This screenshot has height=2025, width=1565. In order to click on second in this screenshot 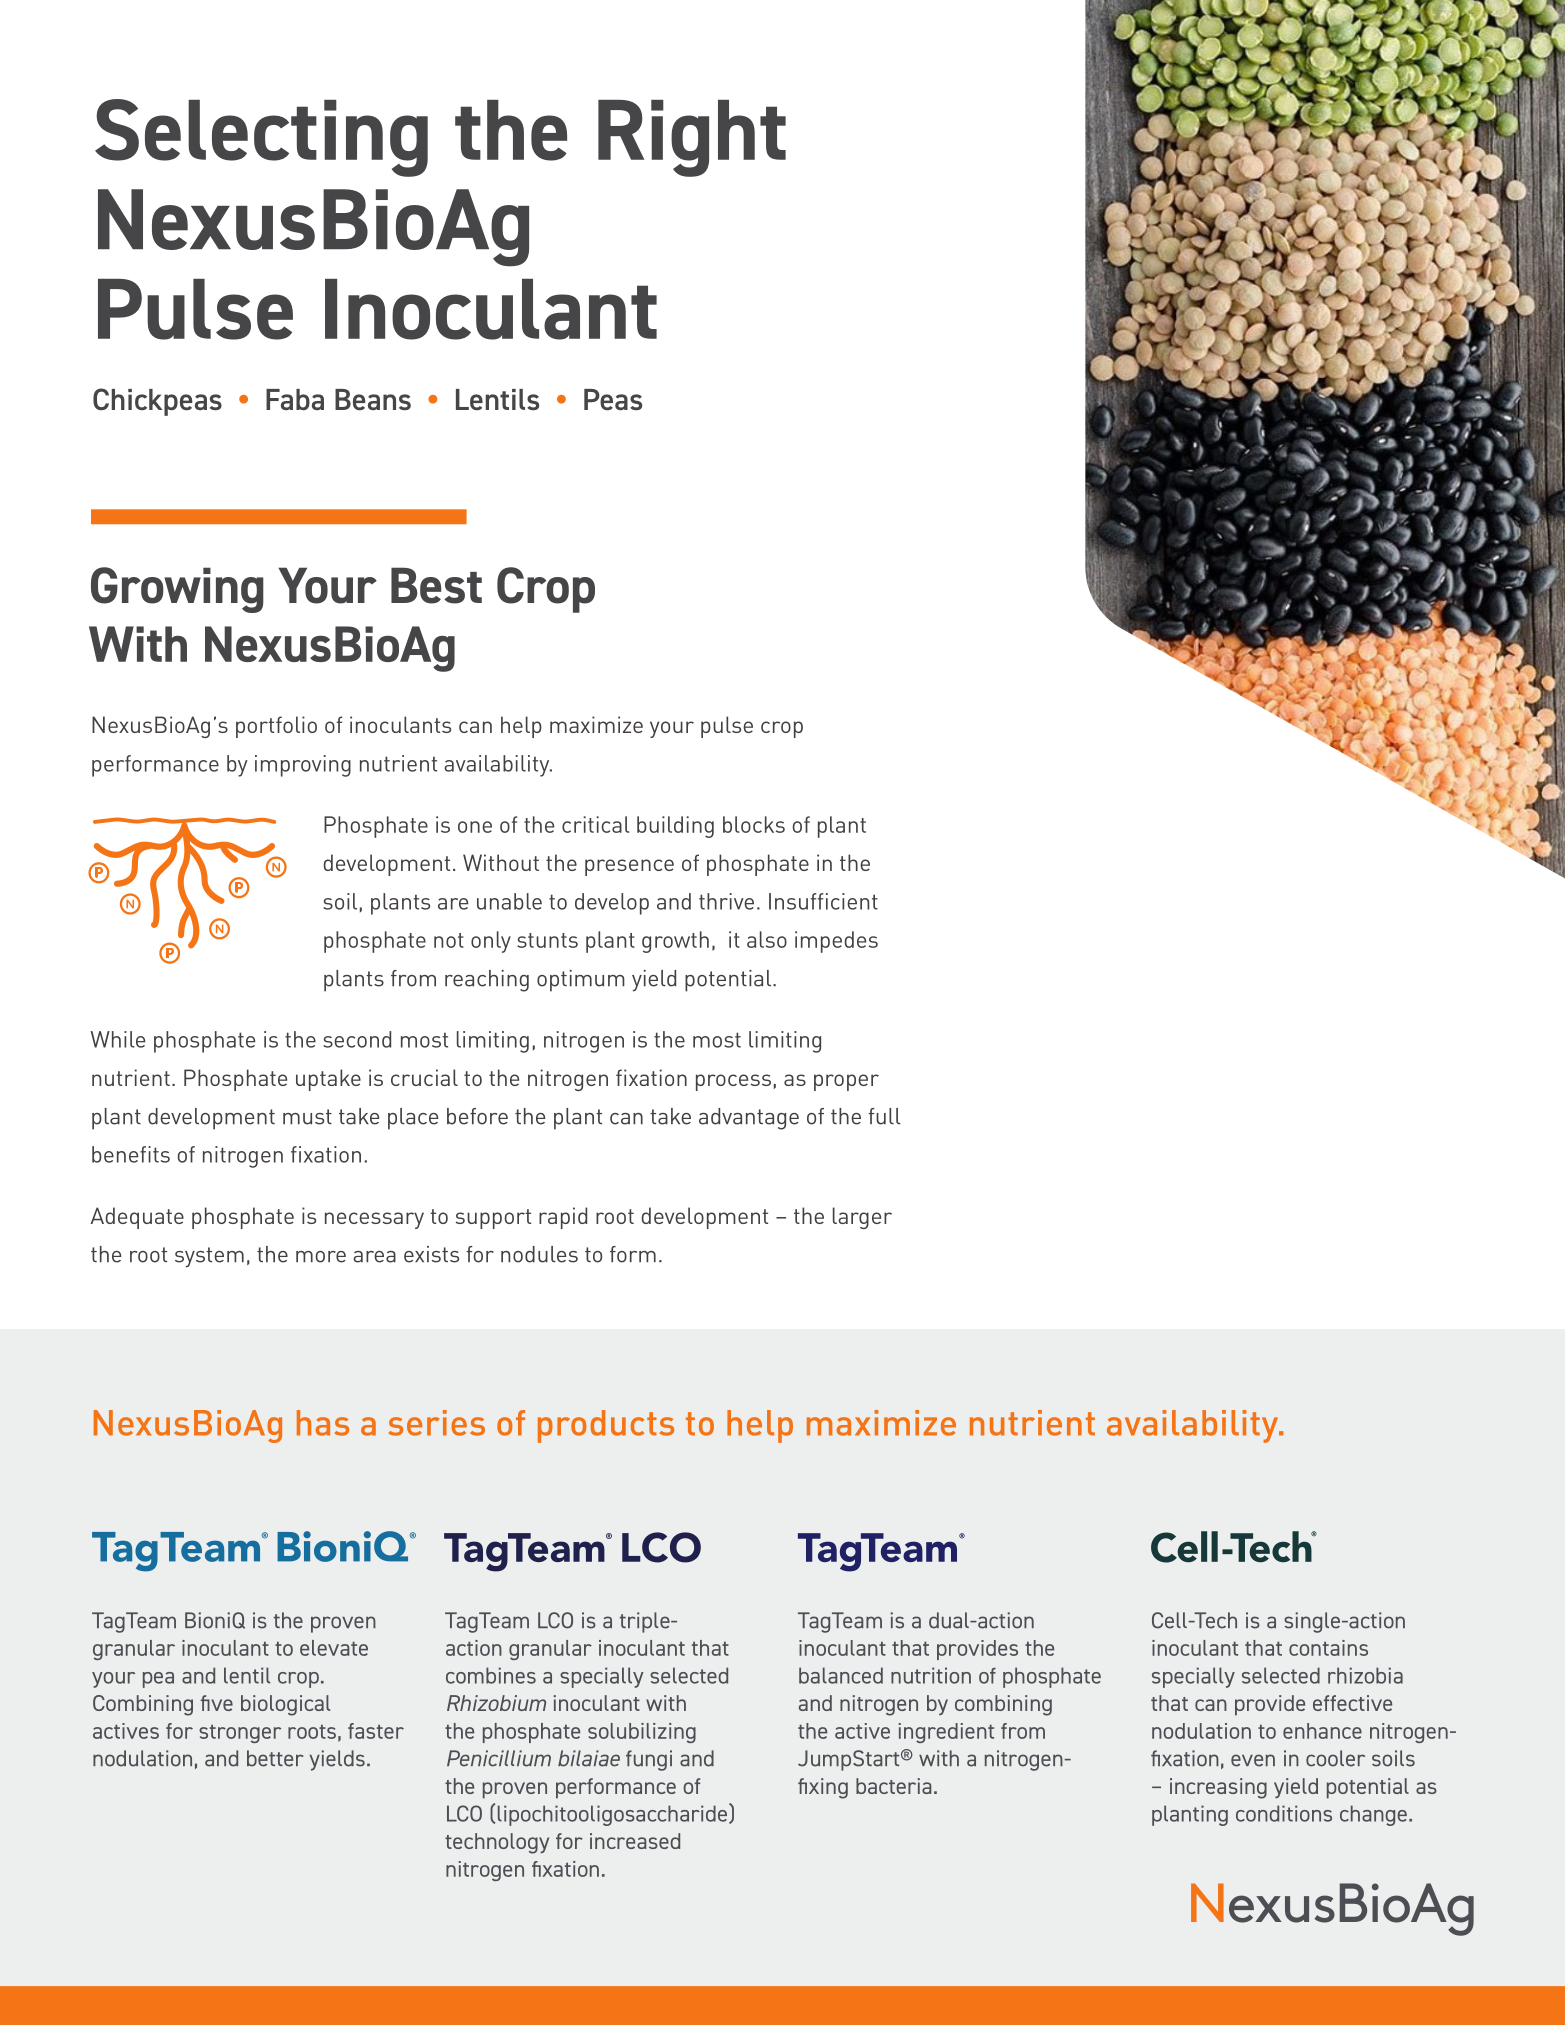, I will do `click(357, 1039)`.
